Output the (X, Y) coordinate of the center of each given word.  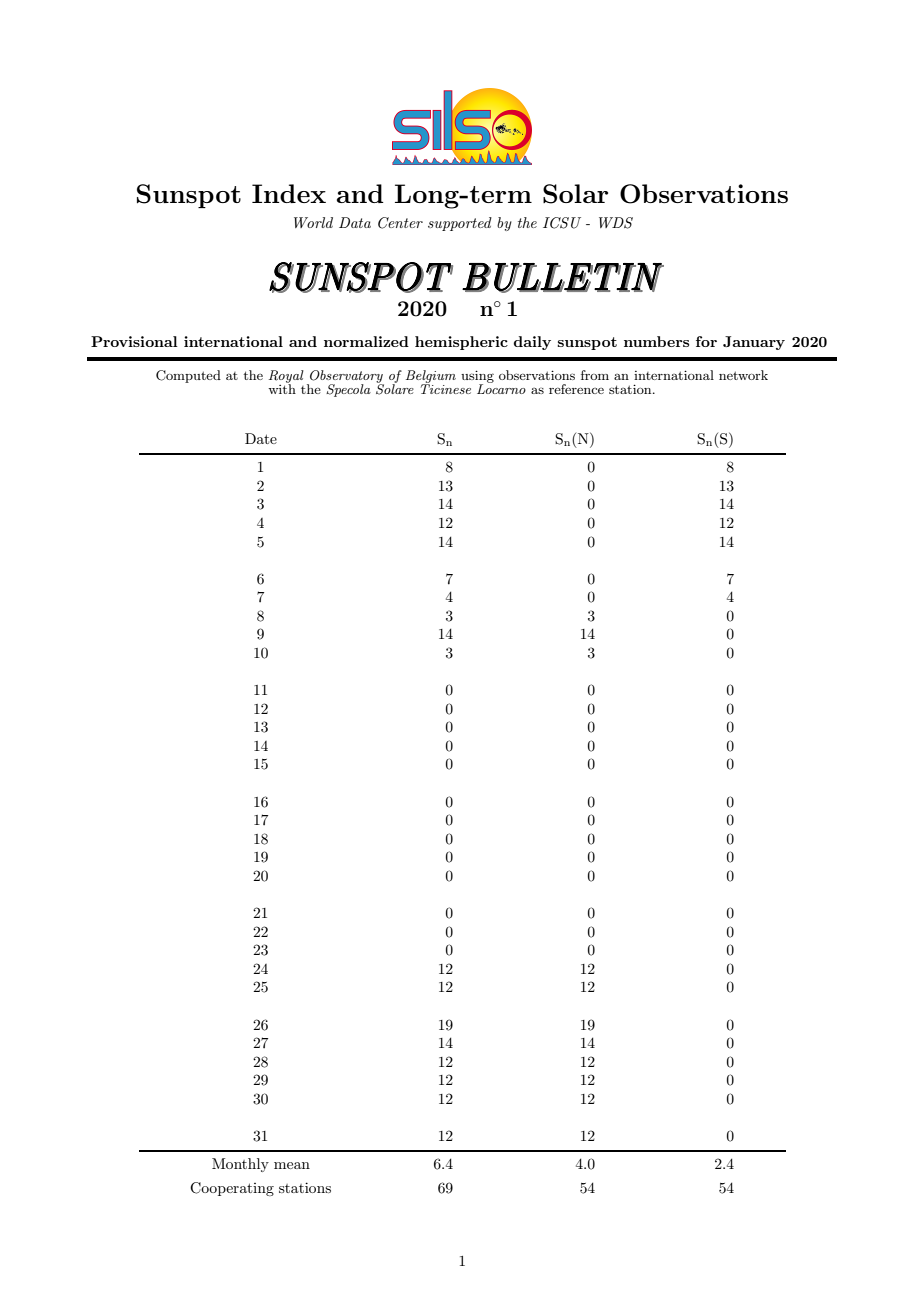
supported (460, 224)
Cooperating (232, 1189)
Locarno (501, 388)
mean (292, 1165)
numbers (656, 341)
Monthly (240, 1165)
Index (289, 193)
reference (576, 389)
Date (261, 438)
